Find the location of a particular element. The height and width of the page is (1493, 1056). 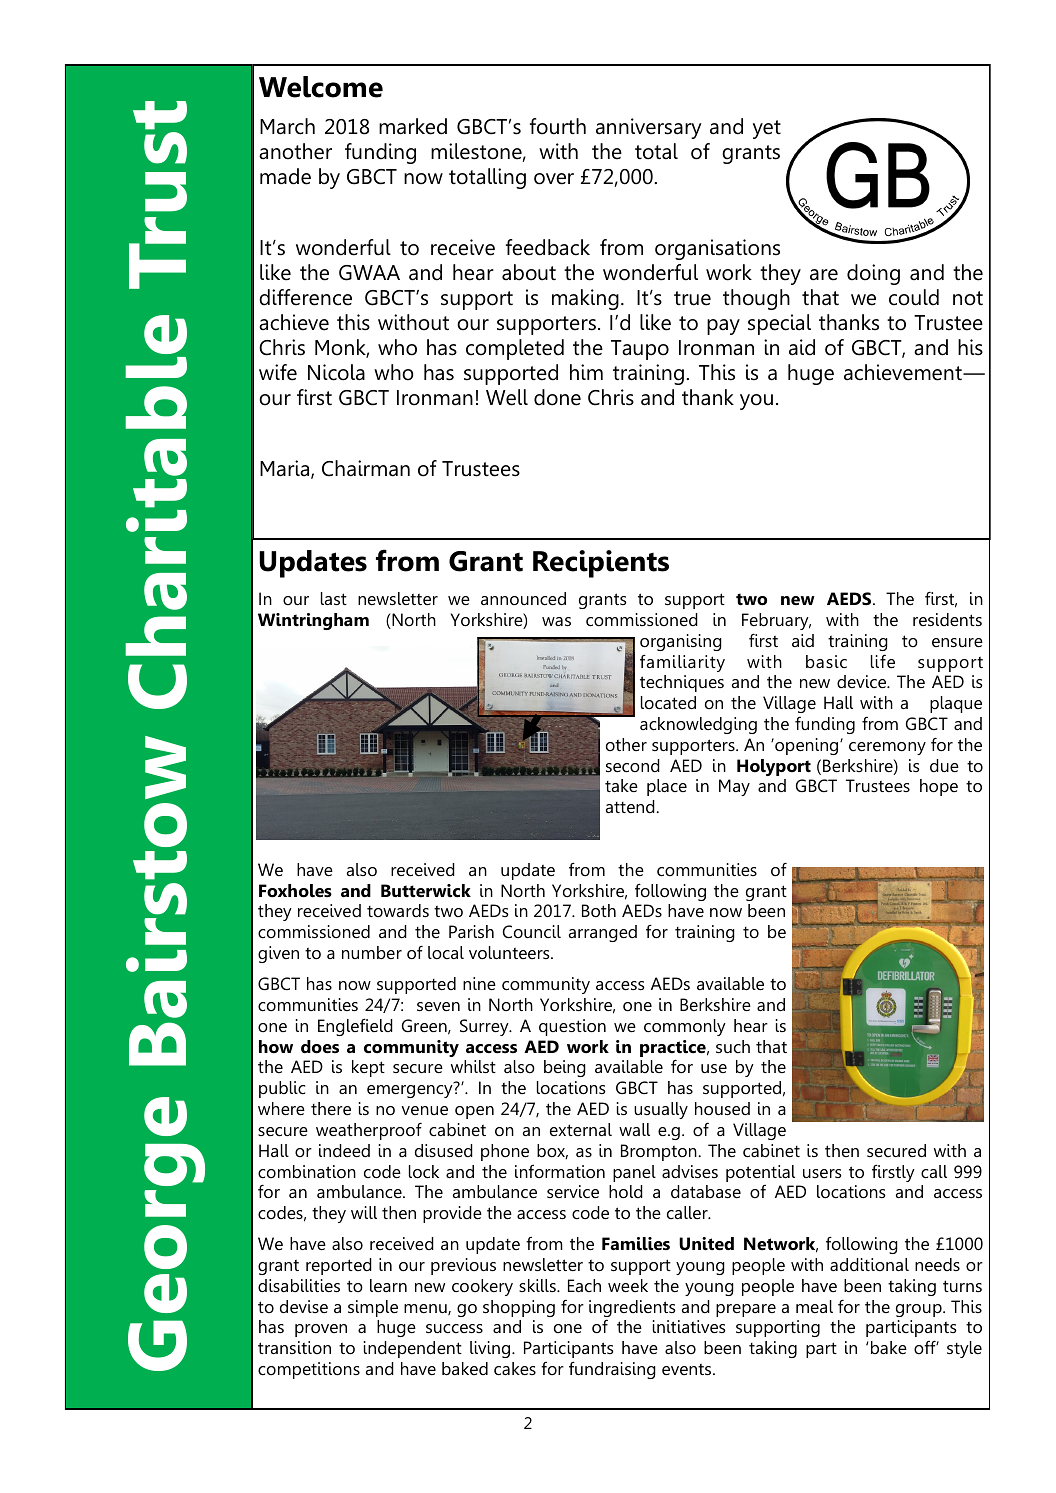

anniversary is located at coordinates (649, 128).
